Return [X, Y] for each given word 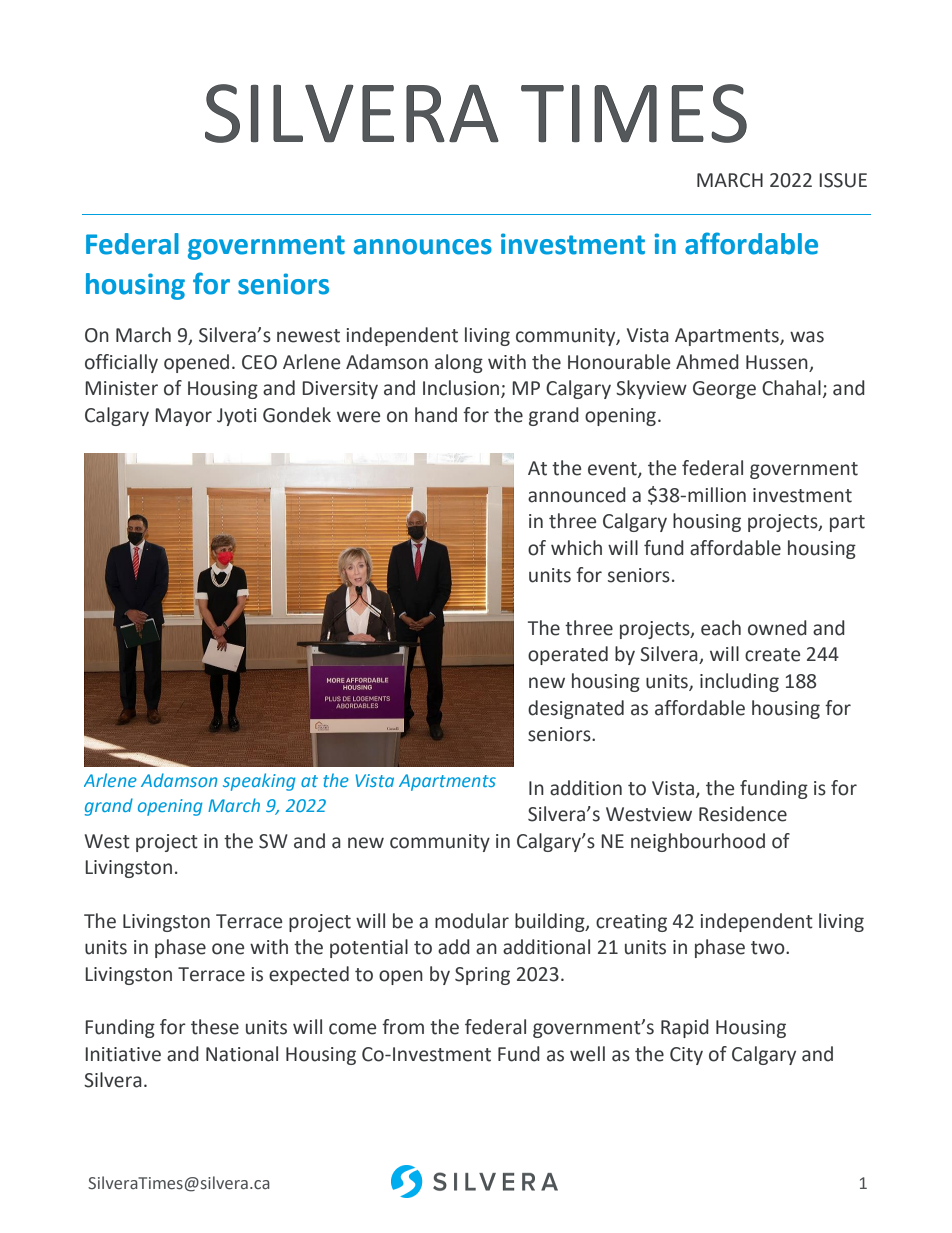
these [215, 1027]
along [459, 363]
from [403, 1027]
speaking [259, 782]
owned [777, 628]
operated [568, 655]
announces [423, 247]
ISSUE [843, 180]
